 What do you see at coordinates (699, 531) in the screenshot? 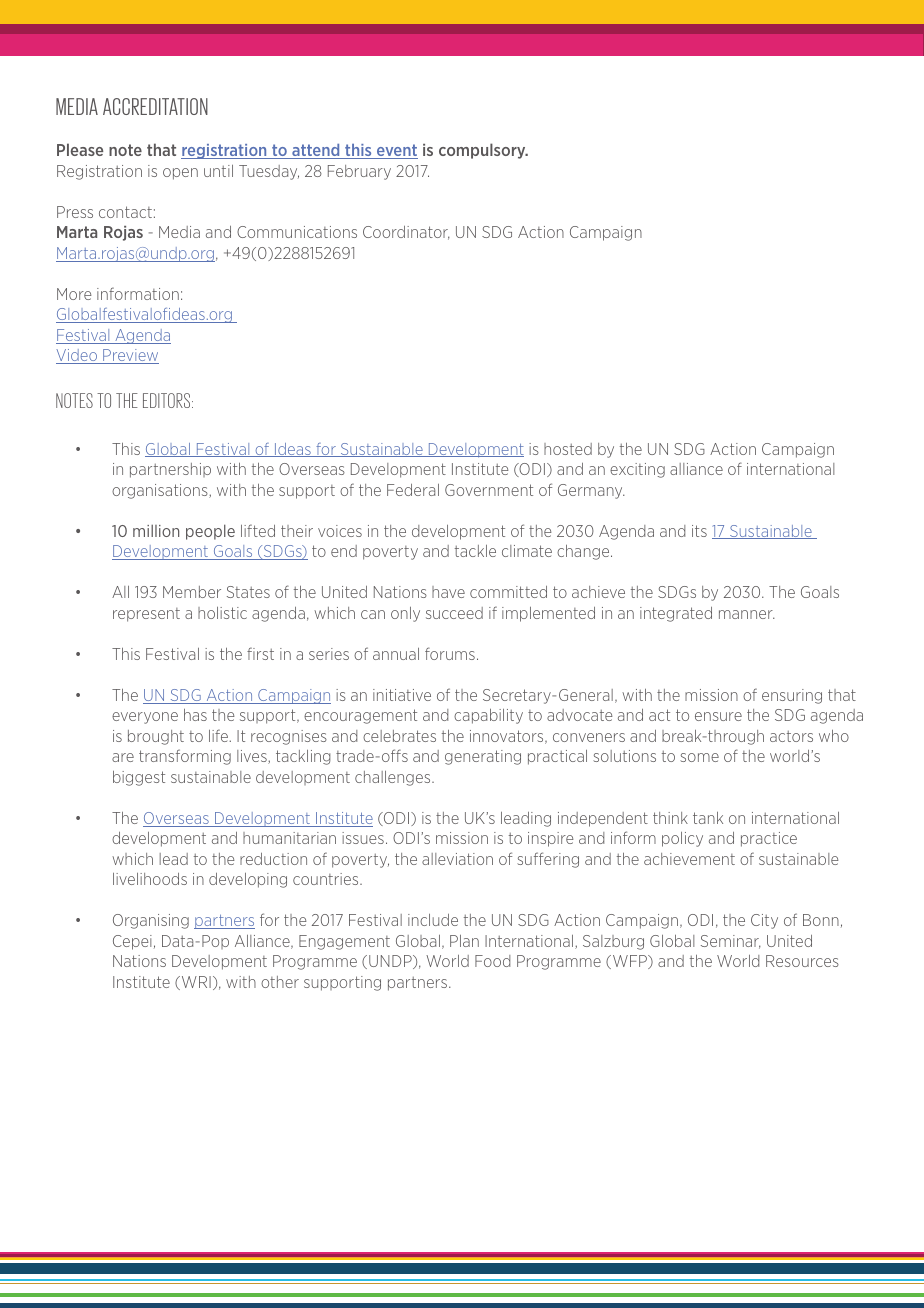
I see `its` at bounding box center [699, 531].
